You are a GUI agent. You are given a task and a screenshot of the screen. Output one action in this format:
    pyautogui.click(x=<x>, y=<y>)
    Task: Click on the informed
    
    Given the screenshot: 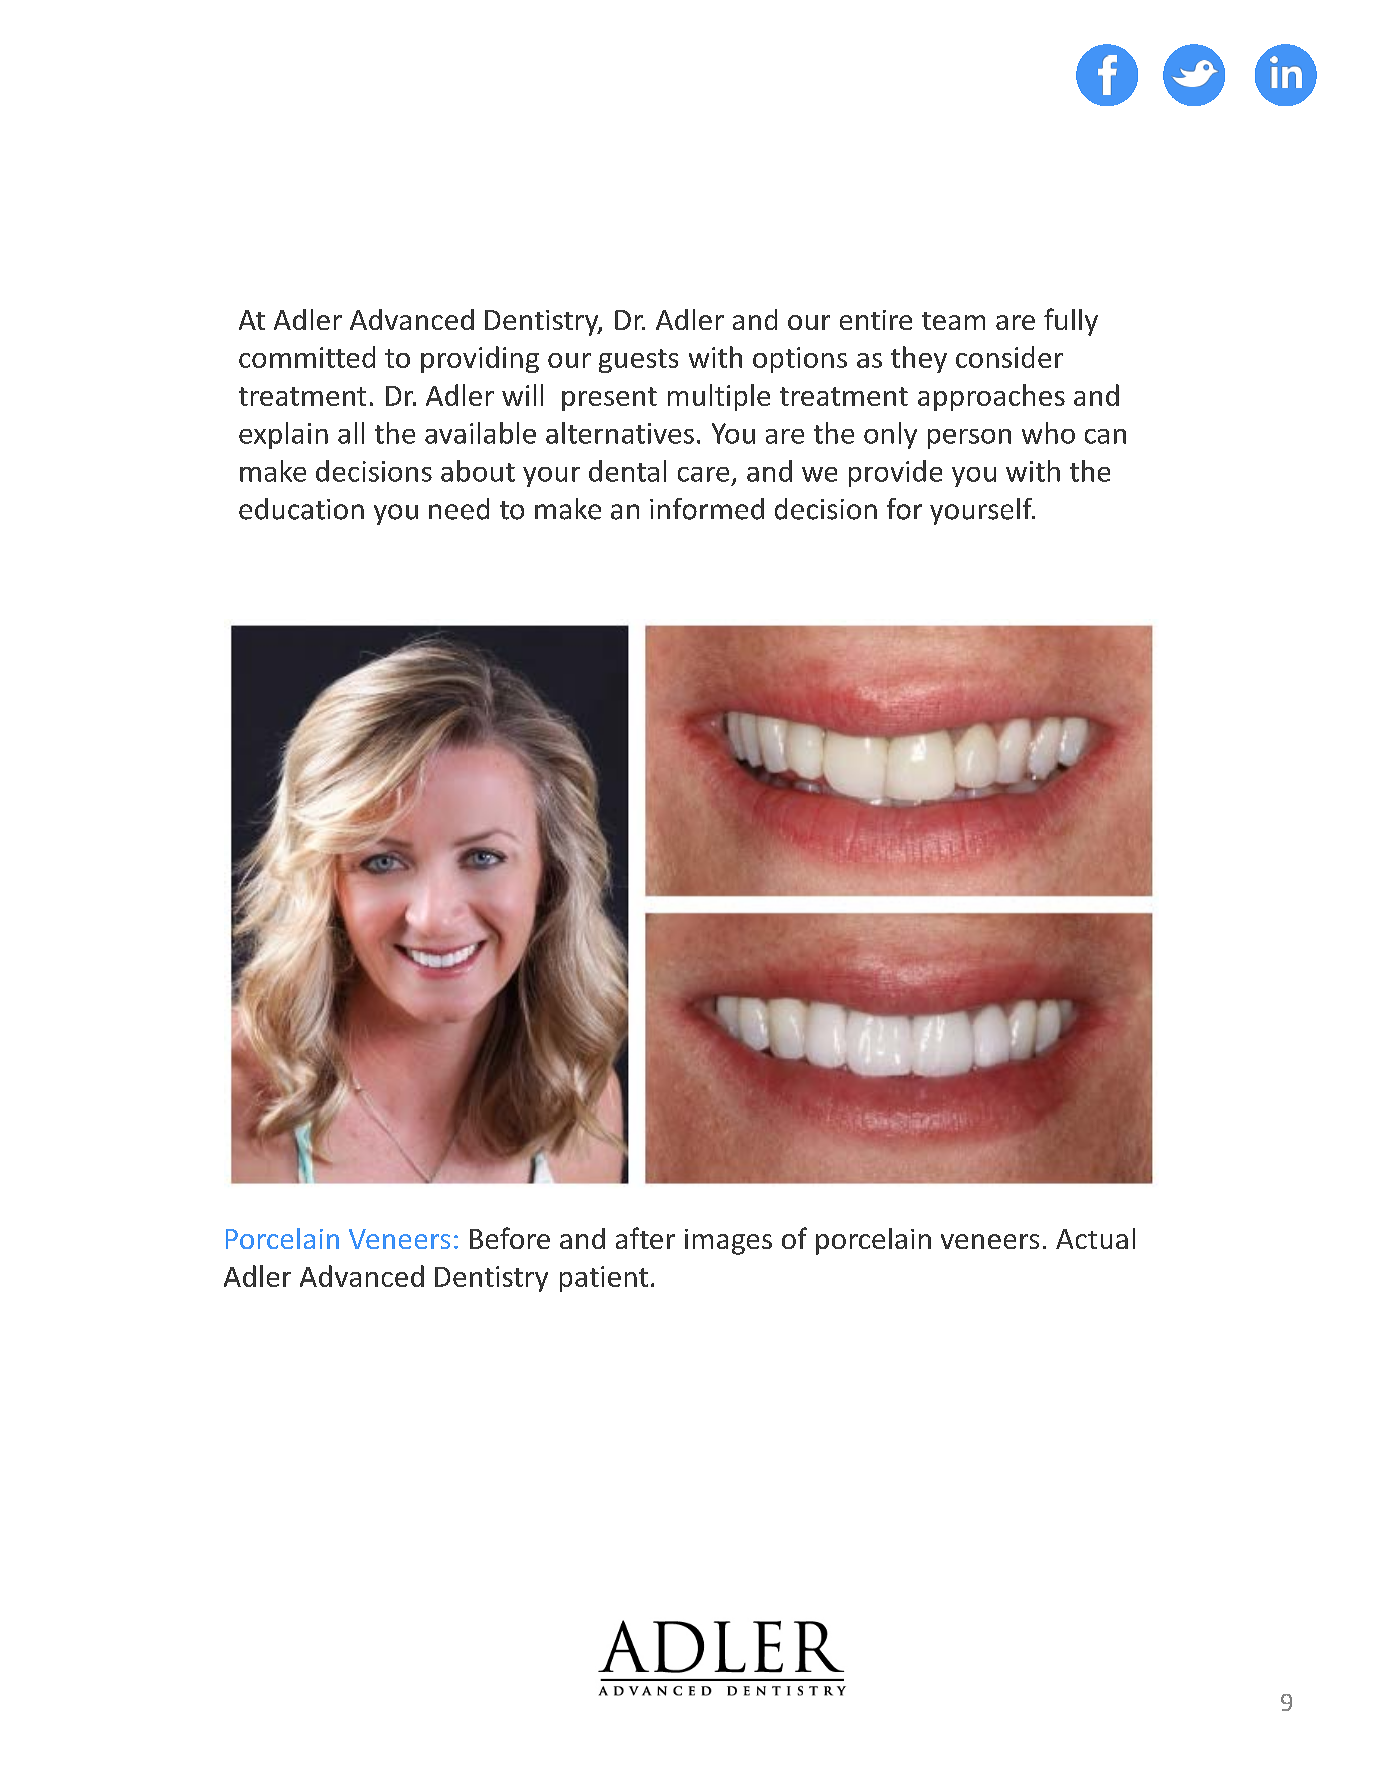 What is the action you would take?
    pyautogui.click(x=707, y=509)
